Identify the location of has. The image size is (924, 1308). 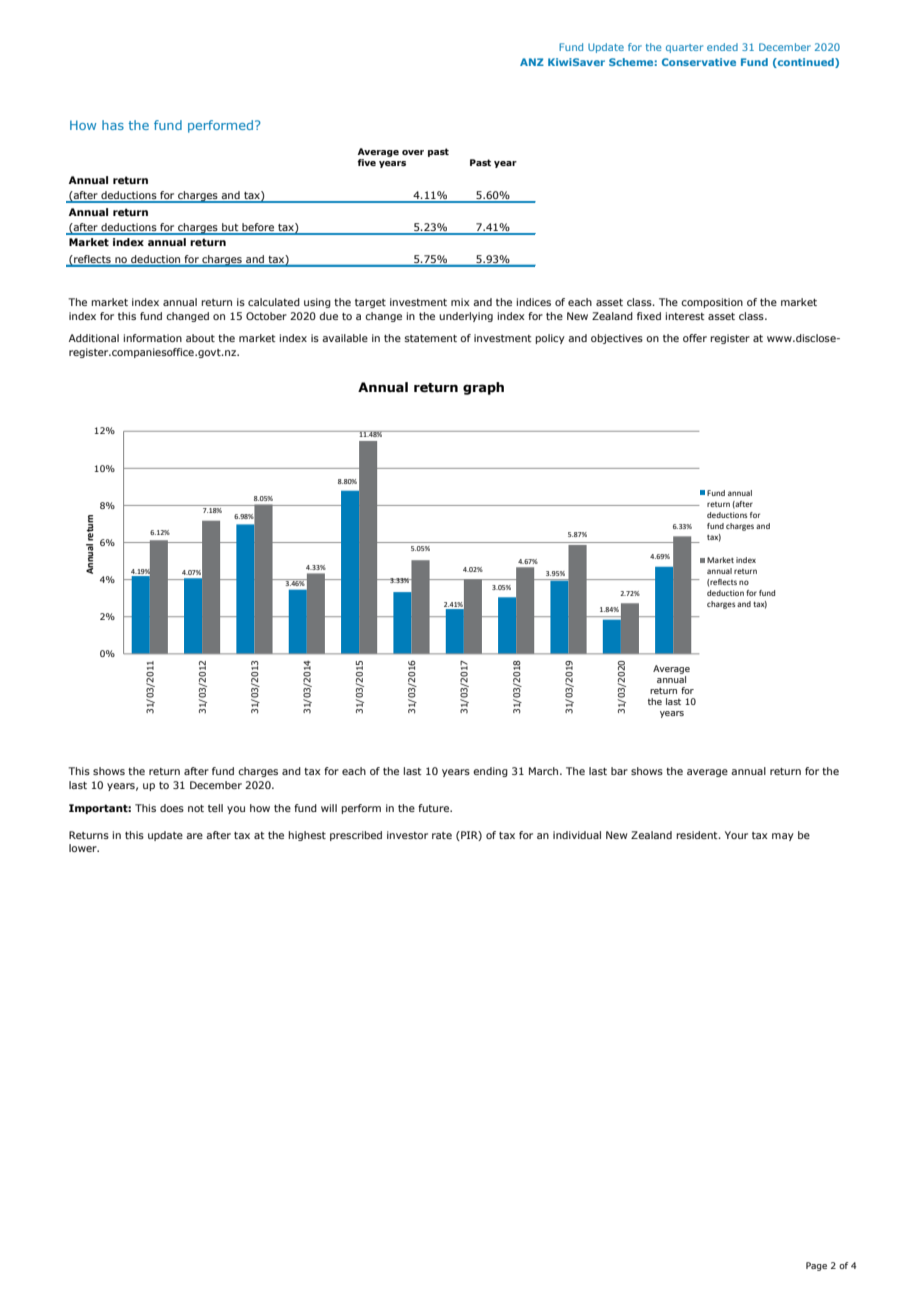
(113, 125).
